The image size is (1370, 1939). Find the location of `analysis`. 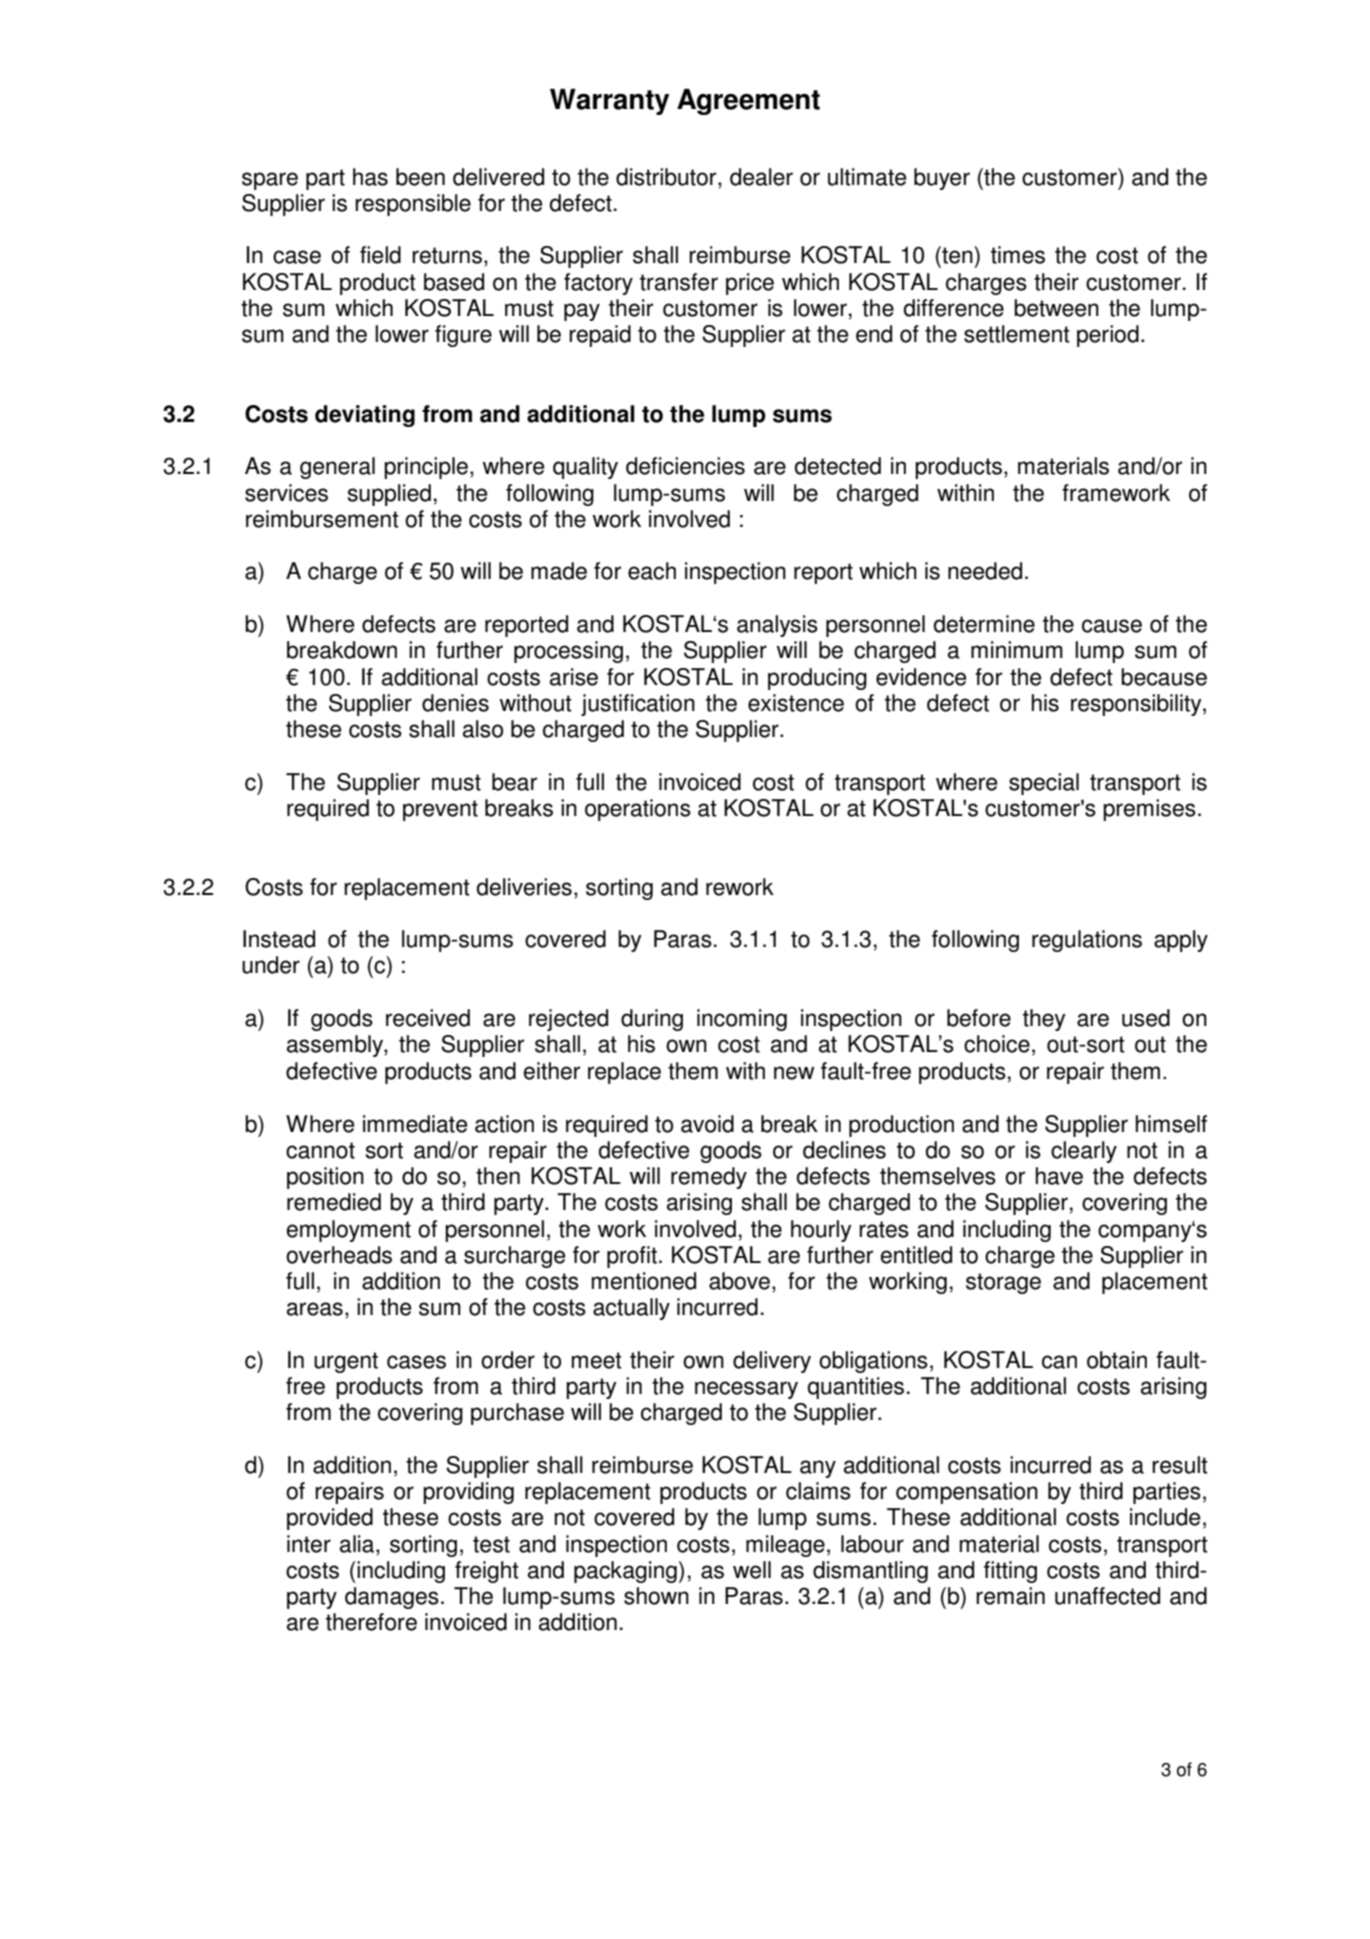

analysis is located at coordinates (777, 626).
